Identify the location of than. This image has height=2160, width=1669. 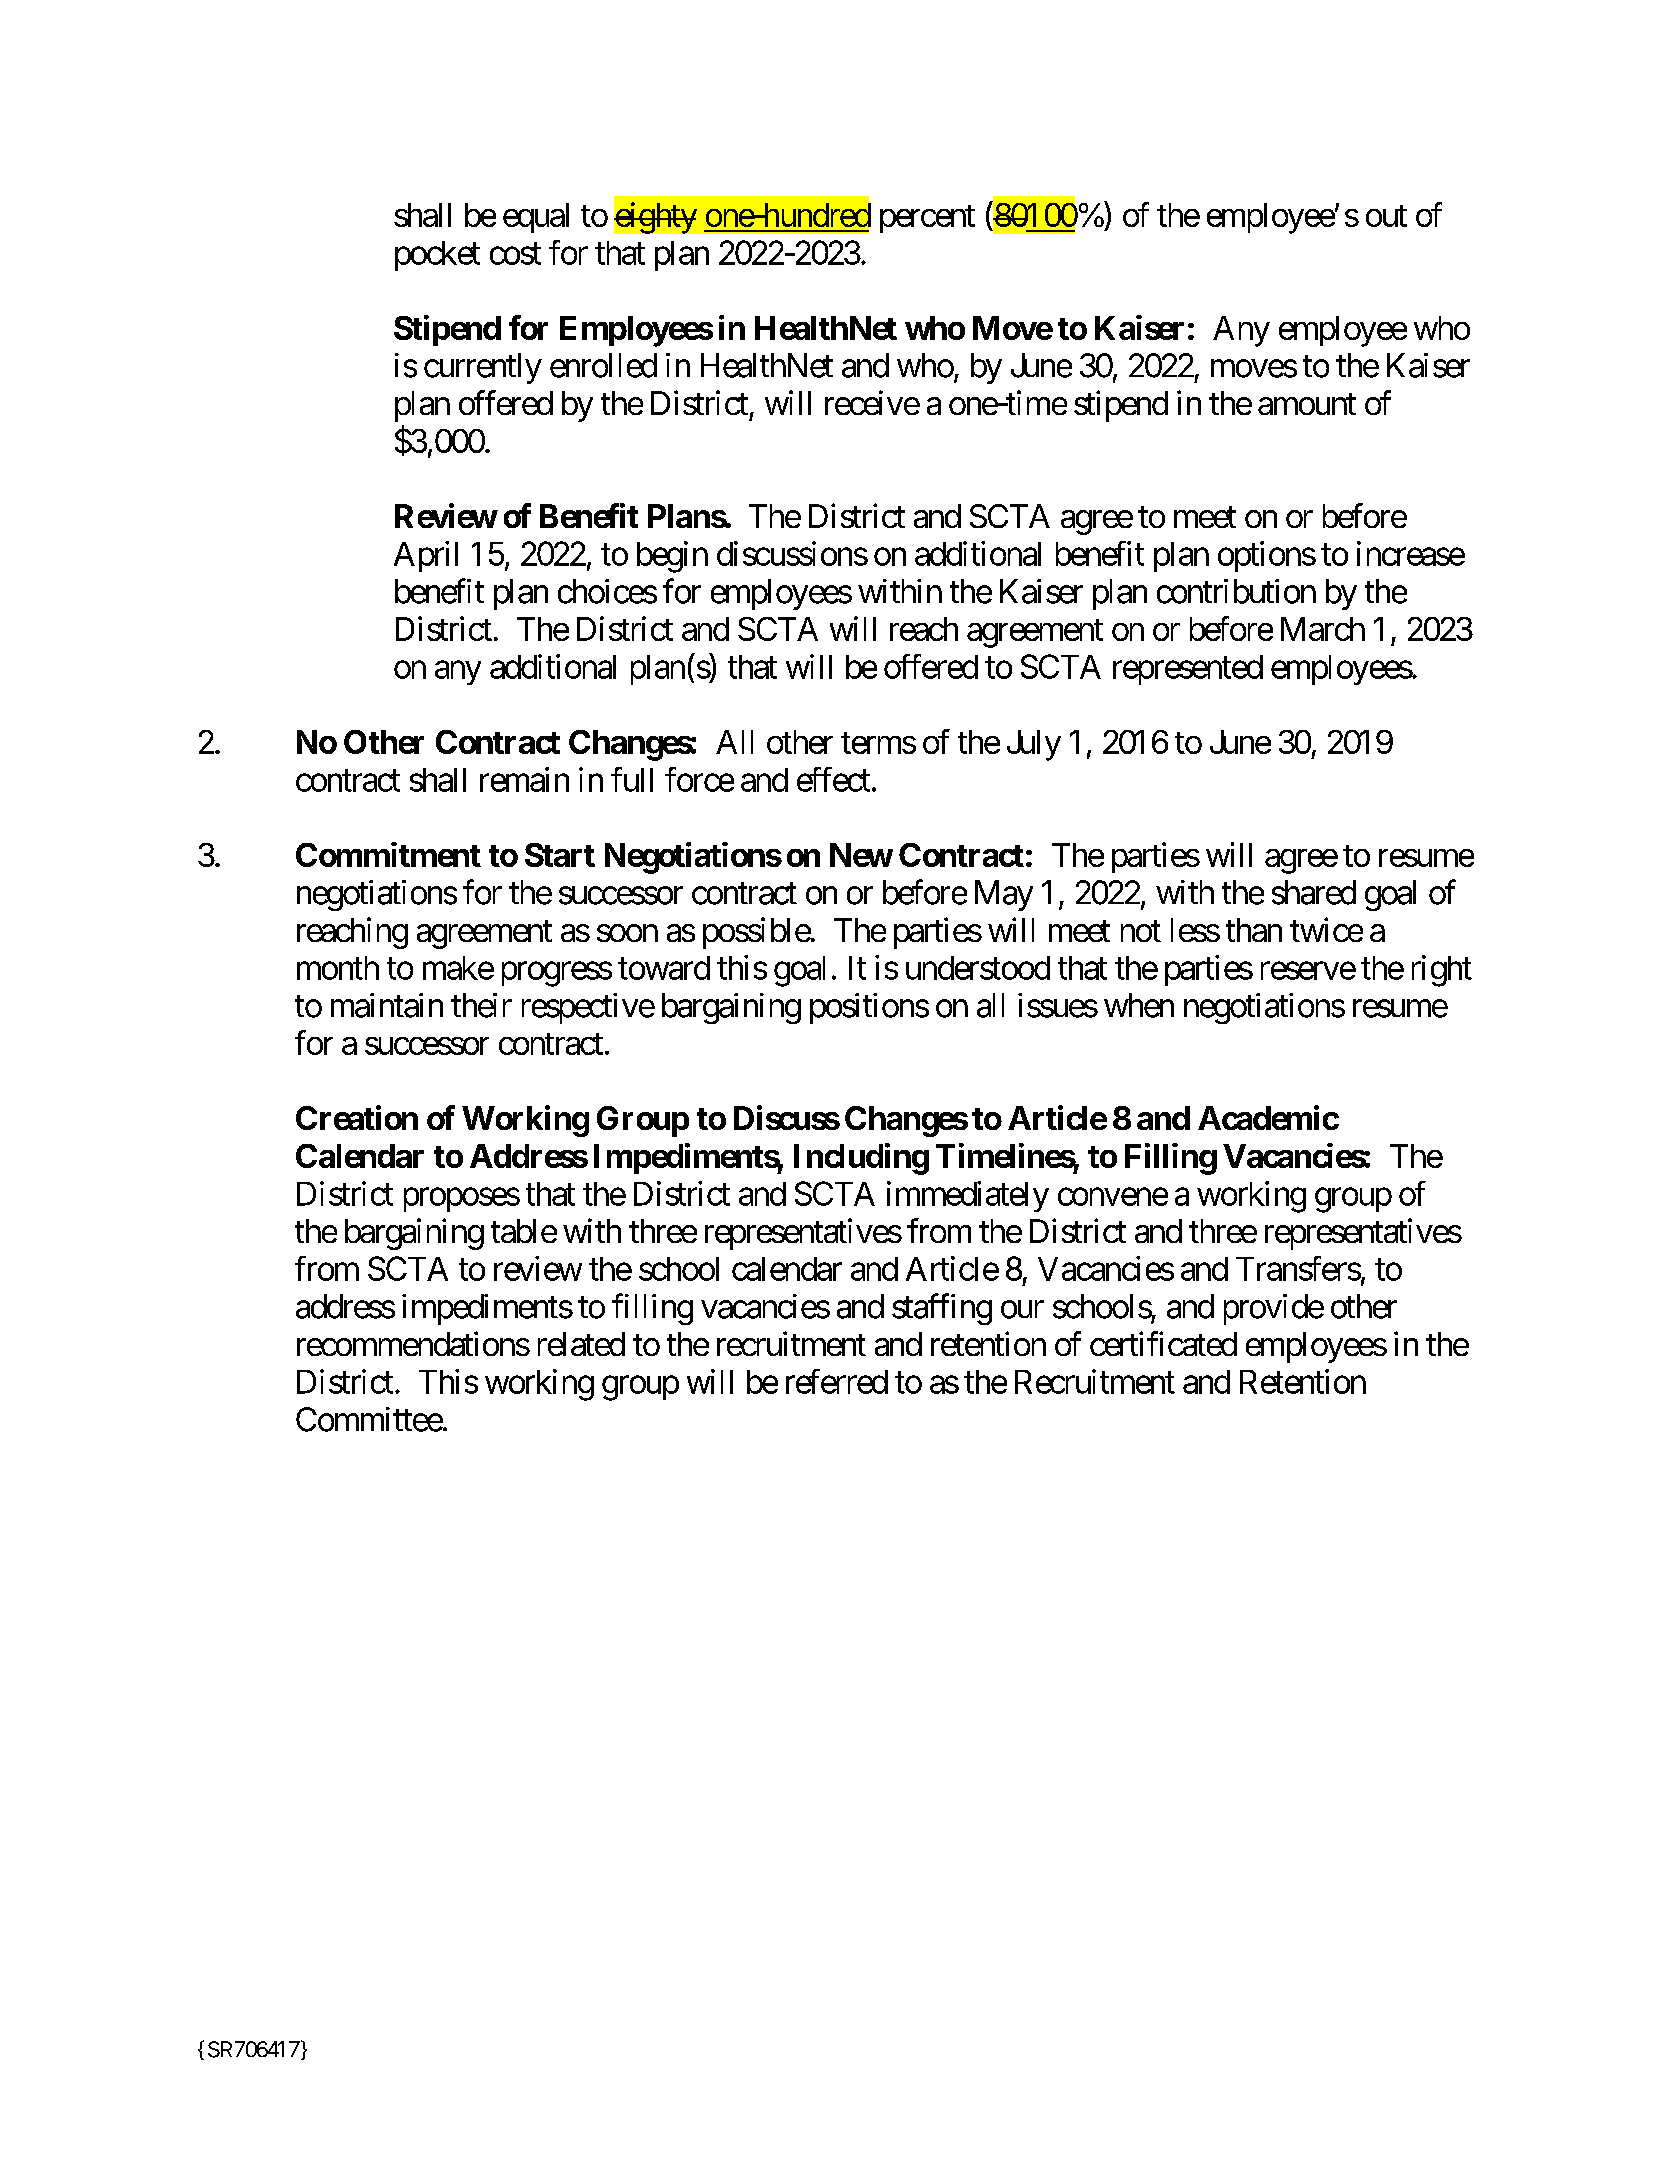
(1254, 930).
